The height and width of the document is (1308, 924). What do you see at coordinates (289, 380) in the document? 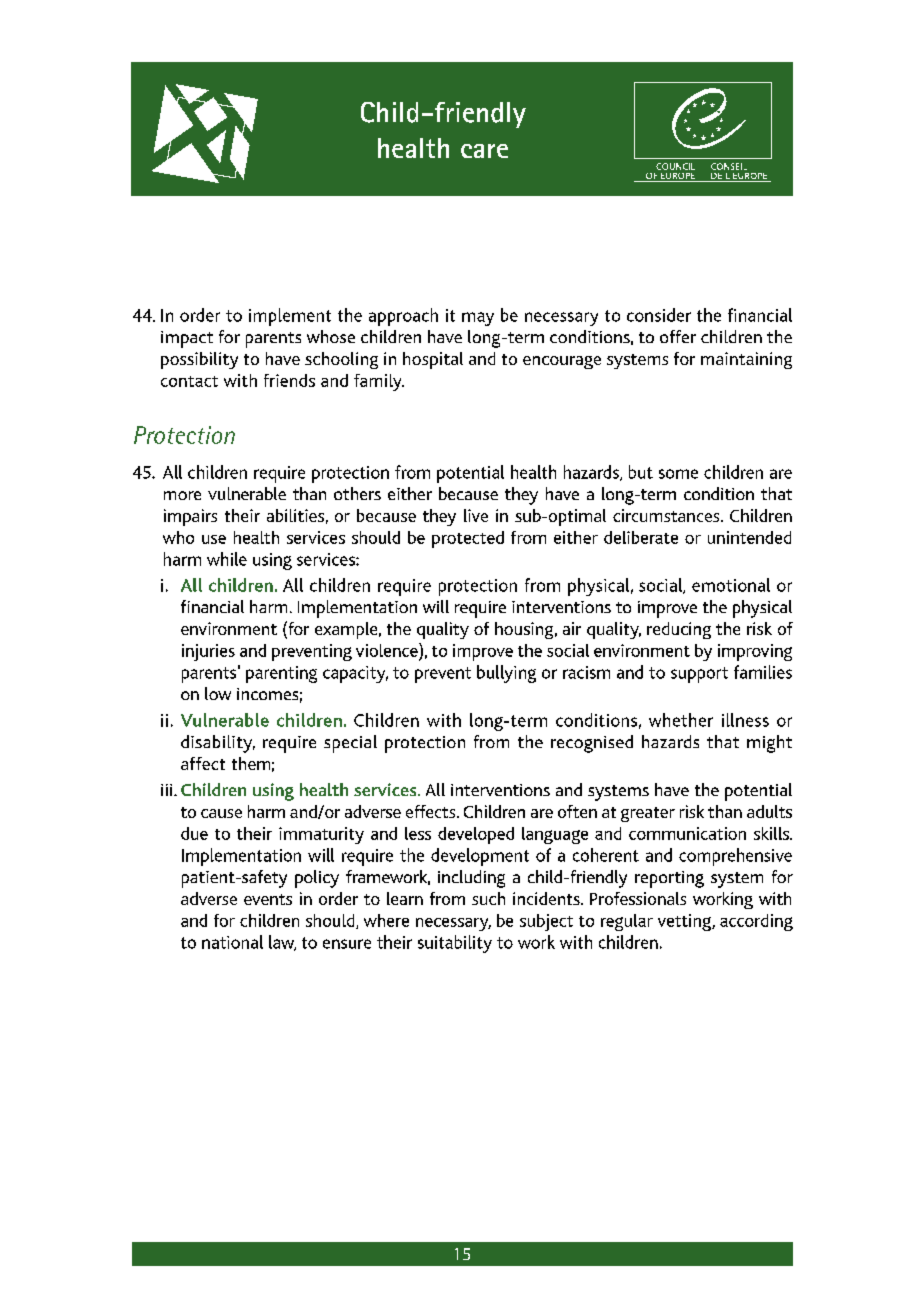
I see `friends` at bounding box center [289, 380].
